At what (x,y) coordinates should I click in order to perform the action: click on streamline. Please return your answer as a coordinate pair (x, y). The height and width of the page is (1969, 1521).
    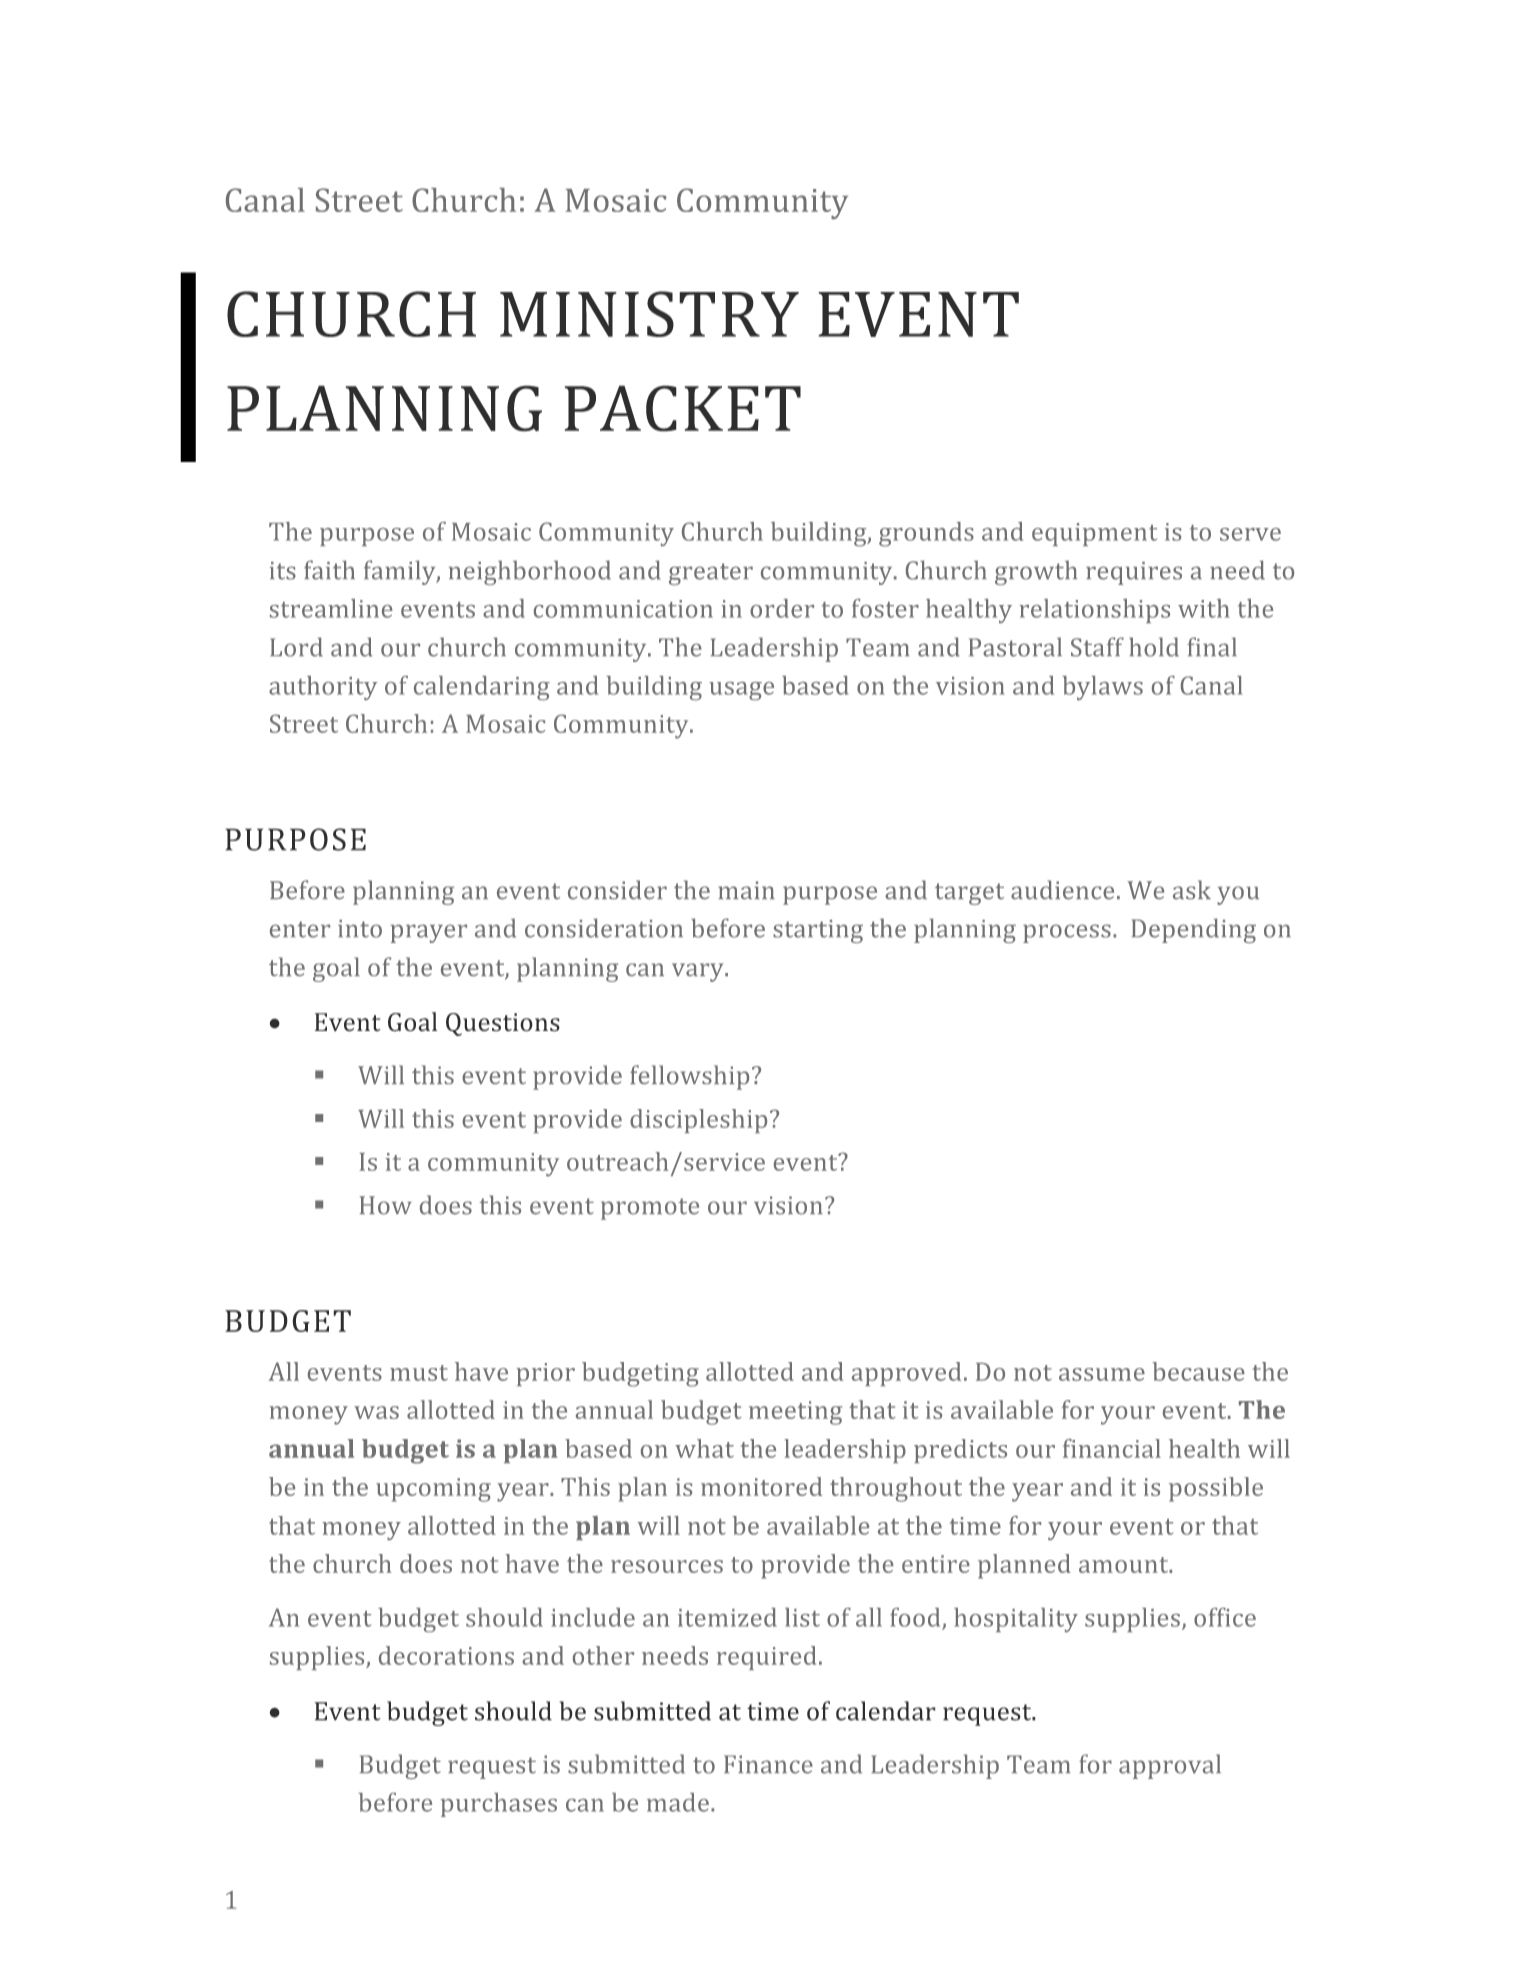
    Looking at the image, I should click on (331, 608).
